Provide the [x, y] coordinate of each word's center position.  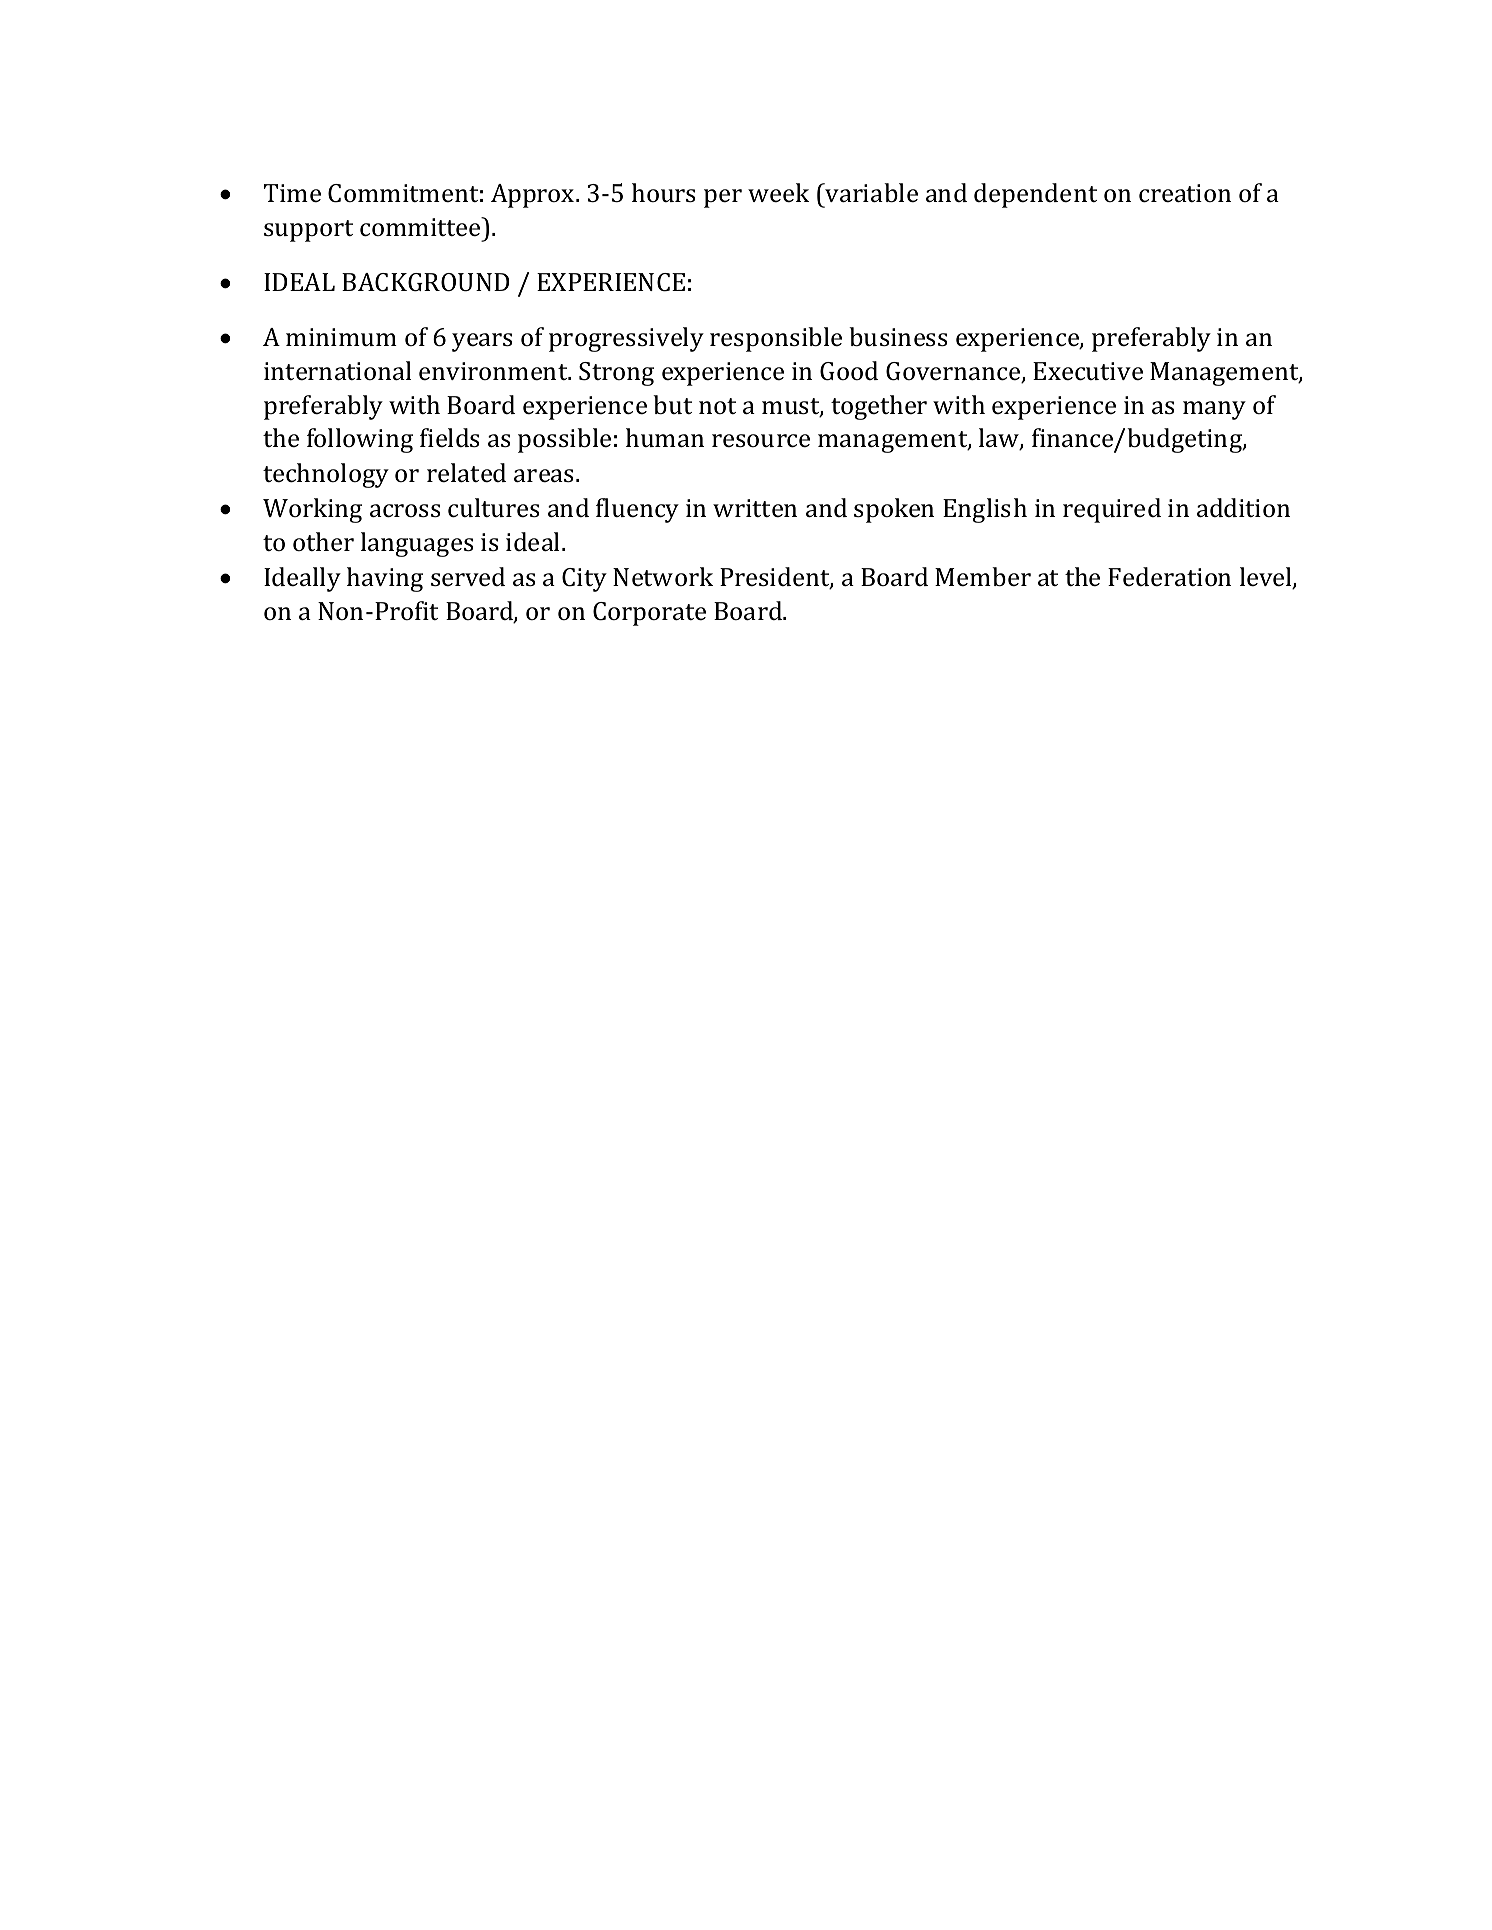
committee [421, 227]
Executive [1088, 371]
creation [1185, 193]
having [385, 579]
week [778, 193]
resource [761, 441]
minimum [341, 337]
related [466, 473]
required [1112, 510]
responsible [776, 339]
